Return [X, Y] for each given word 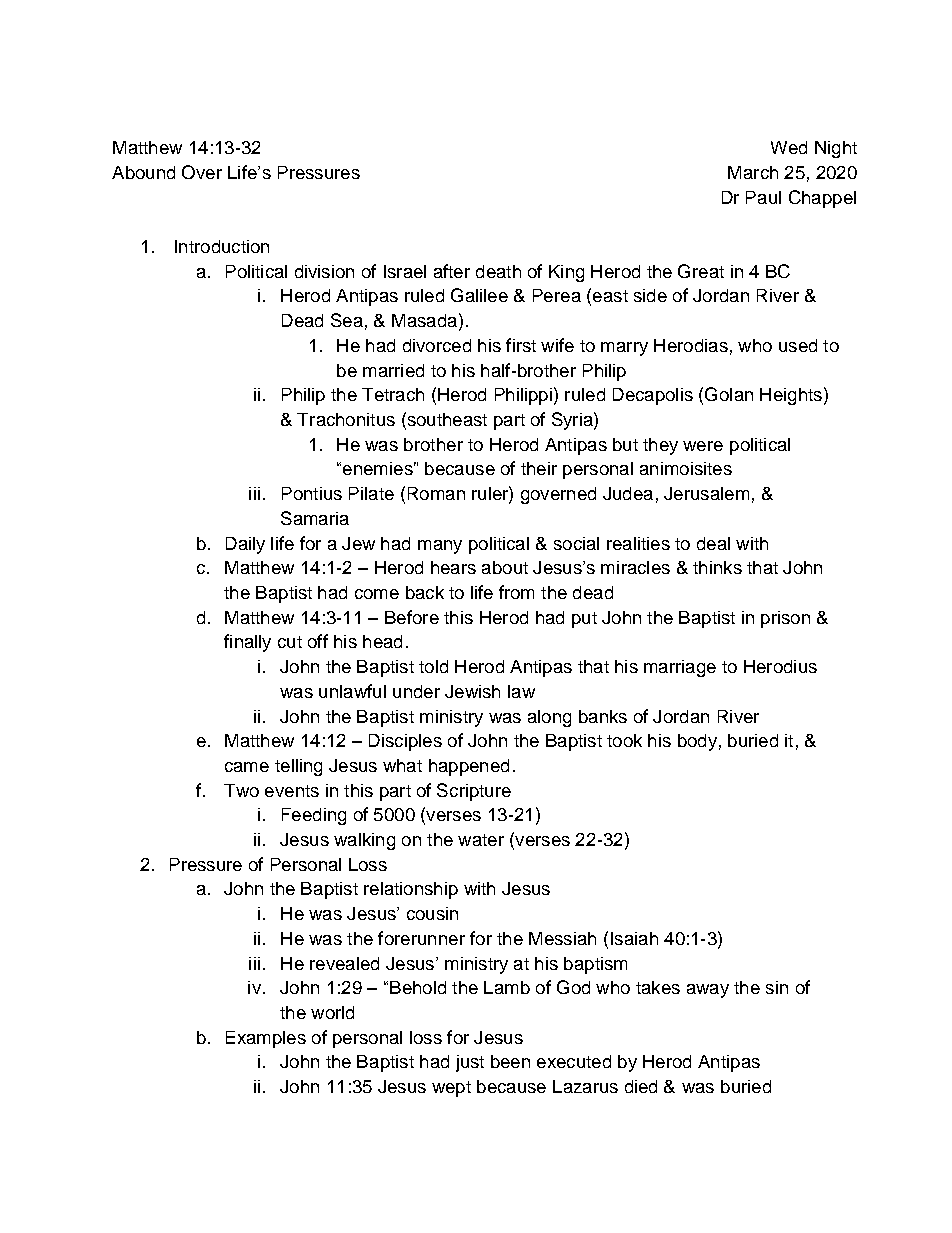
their [539, 468]
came [247, 767]
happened [469, 767]
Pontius [312, 493]
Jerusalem [706, 493]
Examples [266, 1039]
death [498, 271]
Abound [143, 172]
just [470, 1063]
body [697, 742]
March [753, 172]
